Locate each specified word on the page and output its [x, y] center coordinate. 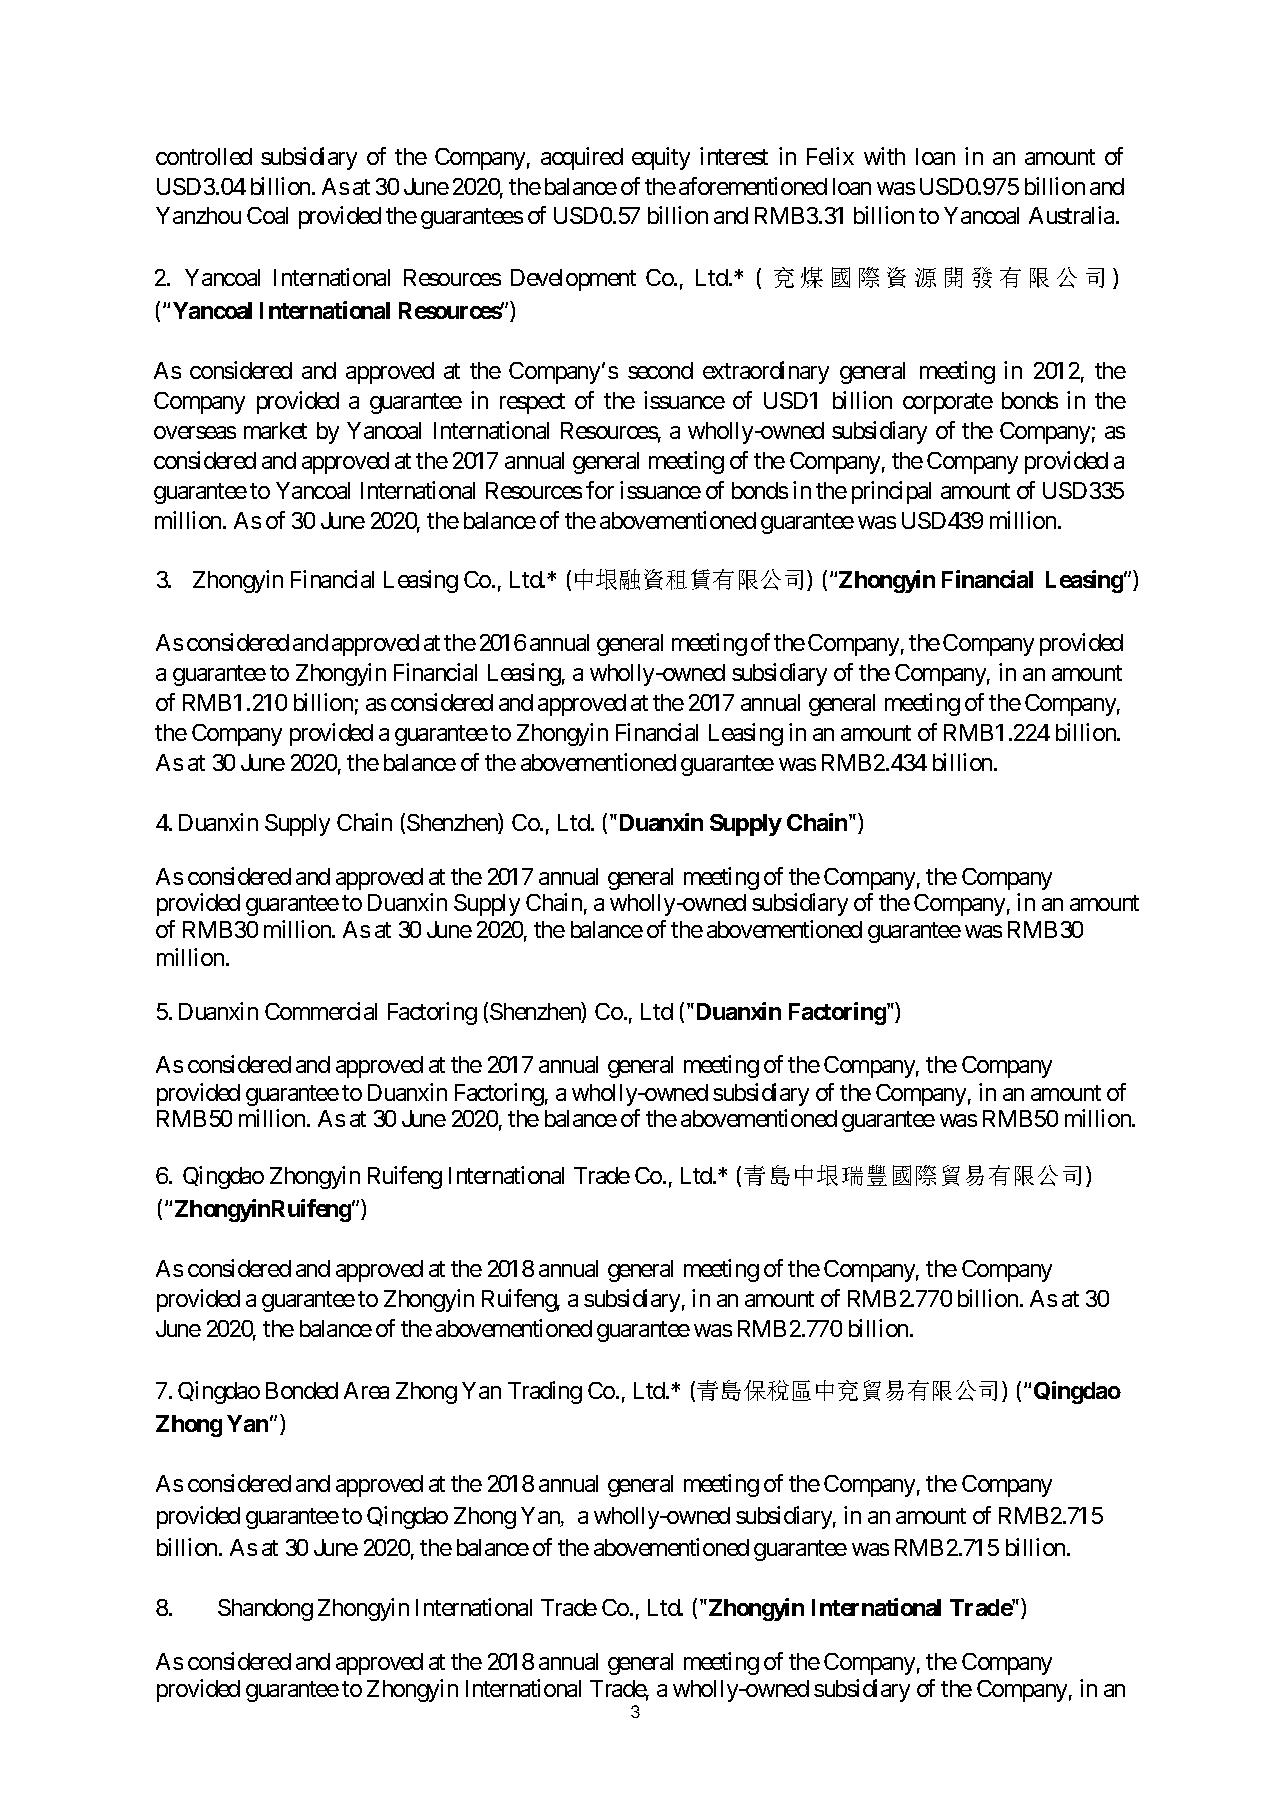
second [660, 370]
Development [573, 280]
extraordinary [766, 372]
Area [366, 1390]
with [884, 156]
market [275, 430]
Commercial [321, 1011]
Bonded [302, 1390]
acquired [582, 158]
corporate [948, 404]
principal [891, 492]
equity [661, 158]
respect [532, 404]
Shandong [265, 1610]
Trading [545, 1392]
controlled [204, 156]
